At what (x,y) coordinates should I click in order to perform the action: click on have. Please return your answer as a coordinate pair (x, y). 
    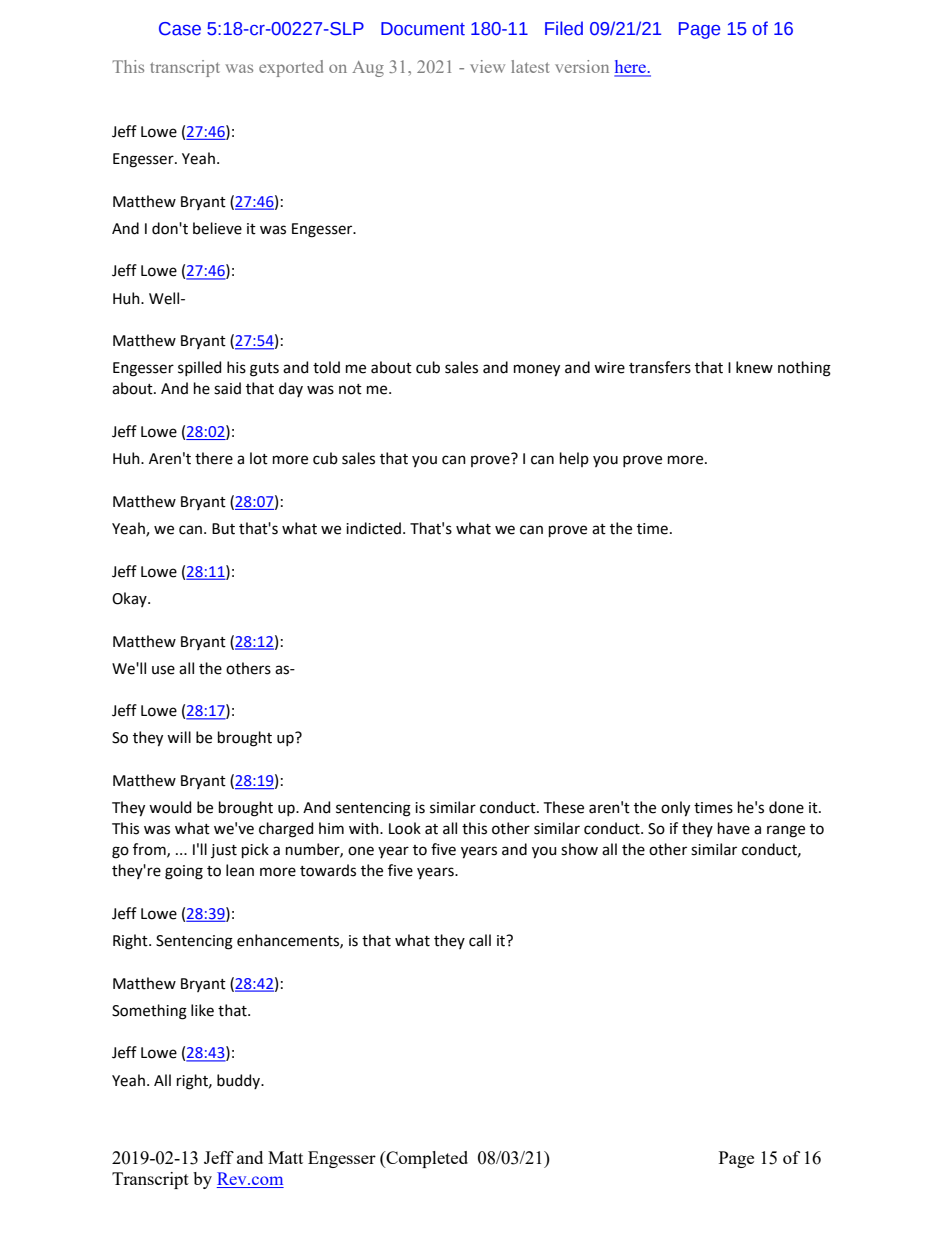
    Looking at the image, I should click on (734, 828).
